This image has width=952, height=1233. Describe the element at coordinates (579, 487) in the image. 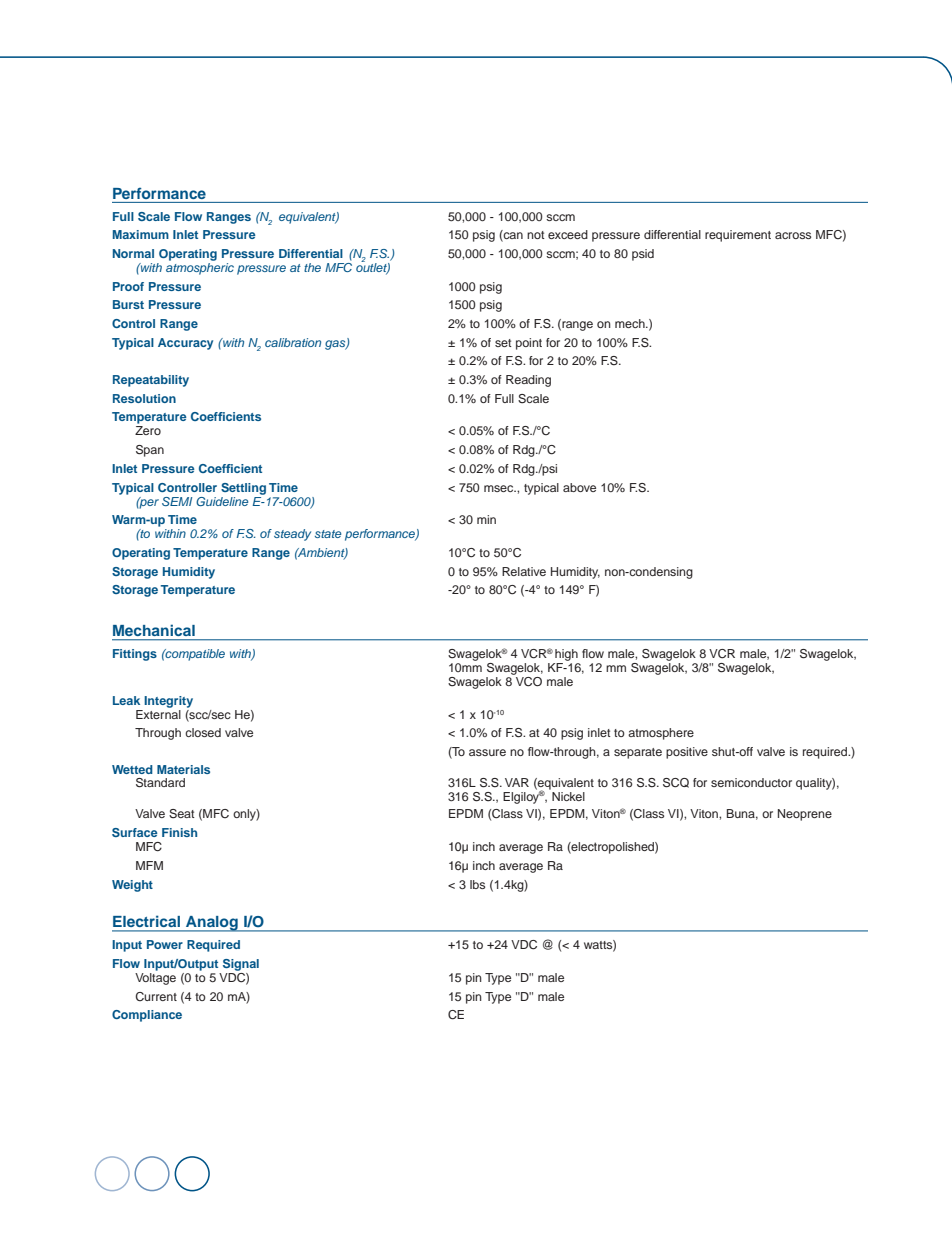

I see `above` at that location.
